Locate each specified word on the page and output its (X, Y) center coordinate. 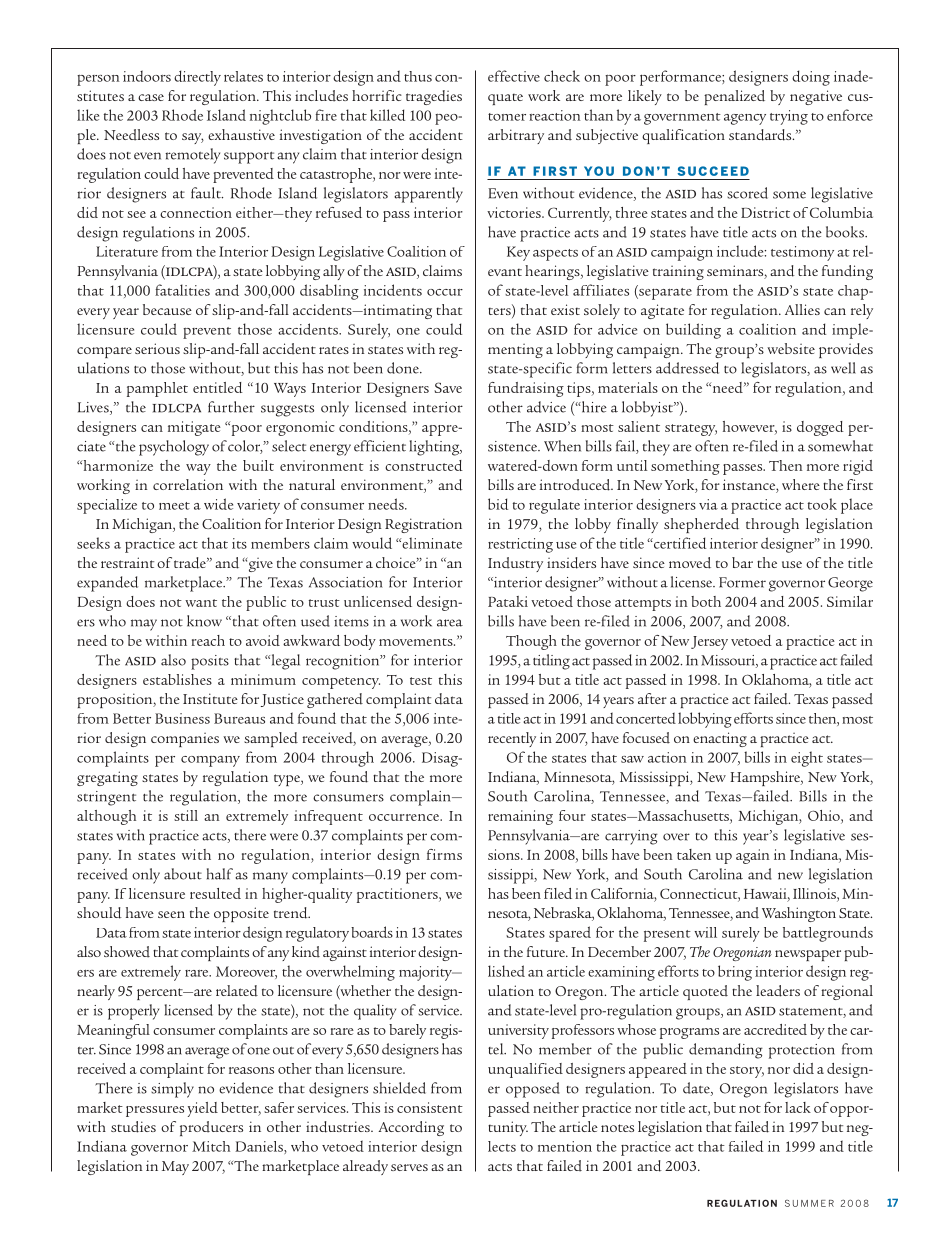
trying (789, 117)
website (791, 348)
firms (444, 854)
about (183, 874)
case (151, 97)
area (450, 623)
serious (157, 348)
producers (211, 1128)
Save (448, 387)
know (204, 621)
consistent (430, 1107)
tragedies (434, 97)
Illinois (815, 893)
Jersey (709, 643)
